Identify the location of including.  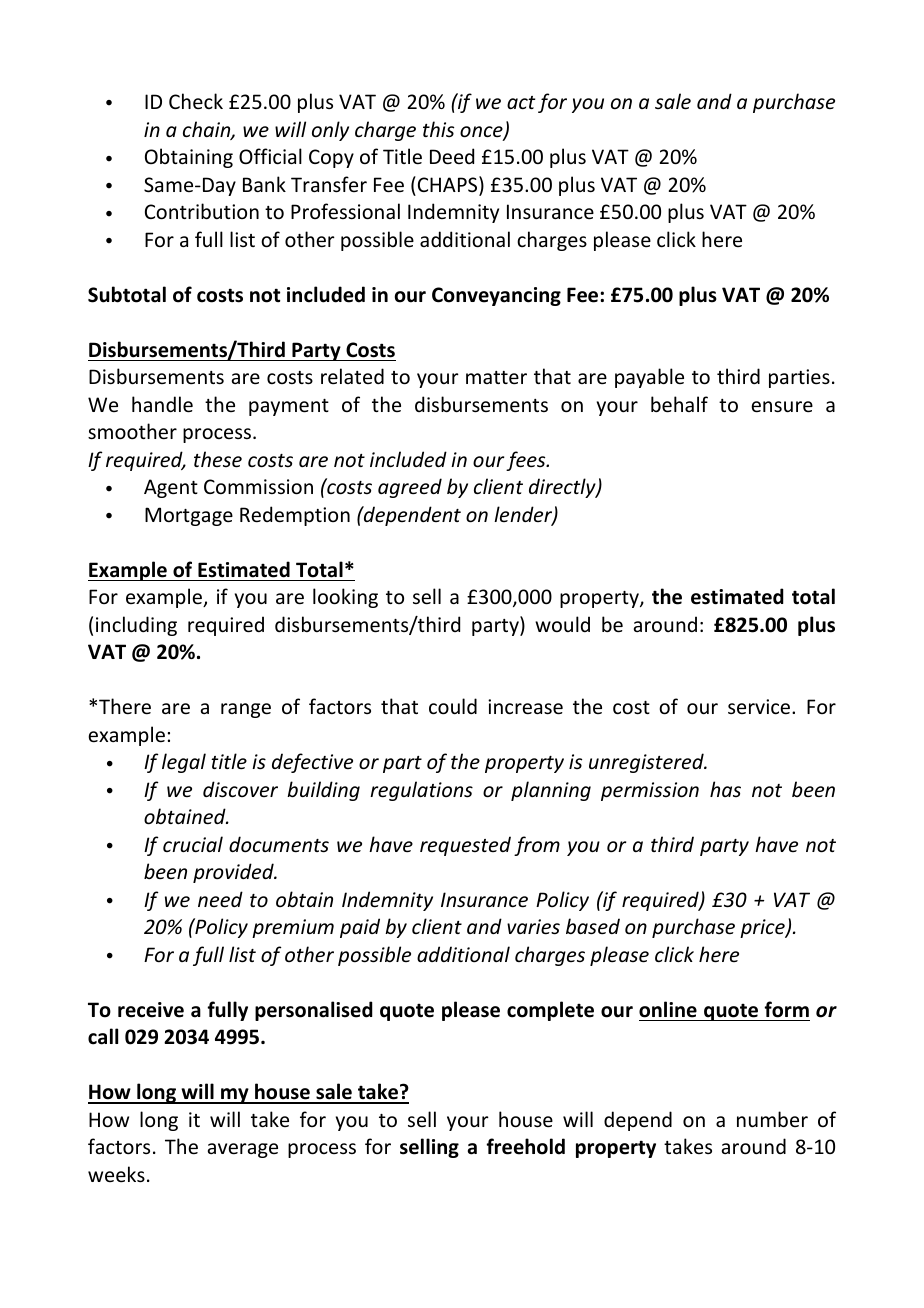
(136, 626).
